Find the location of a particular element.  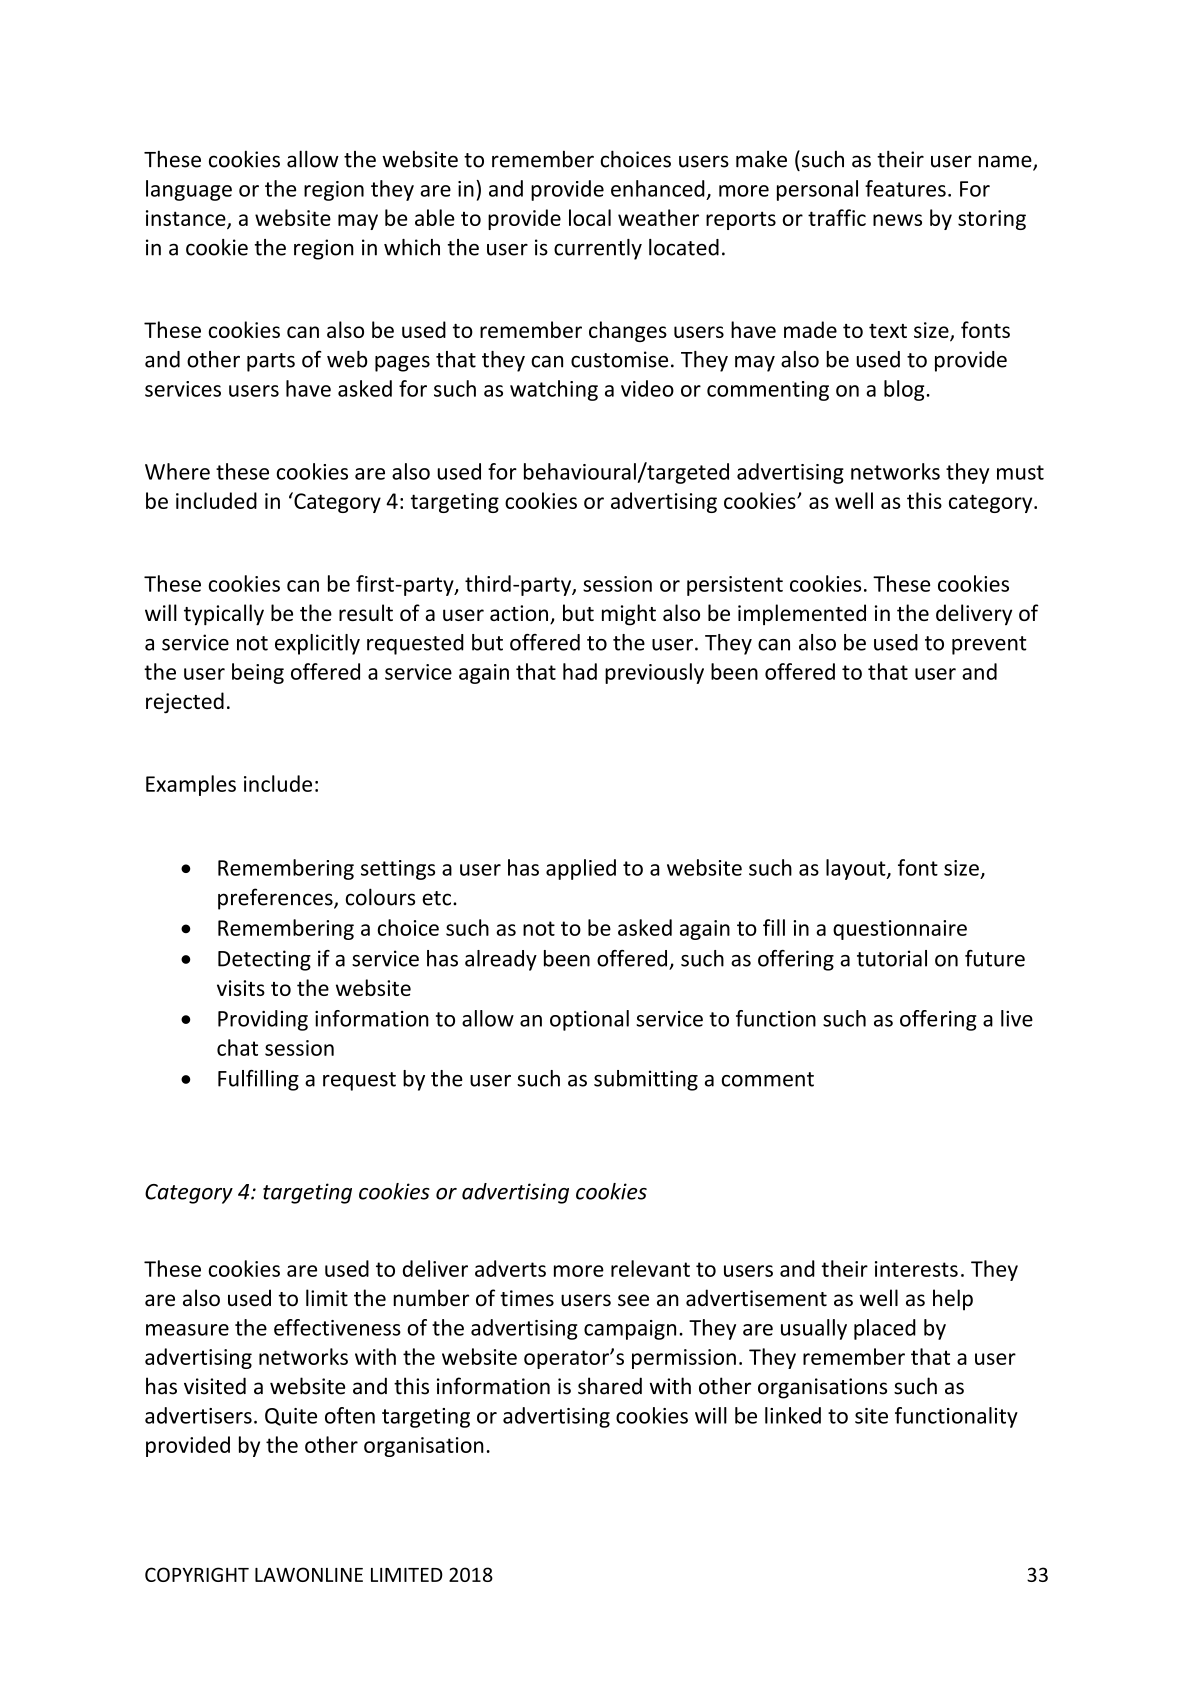

being is located at coordinates (258, 673).
